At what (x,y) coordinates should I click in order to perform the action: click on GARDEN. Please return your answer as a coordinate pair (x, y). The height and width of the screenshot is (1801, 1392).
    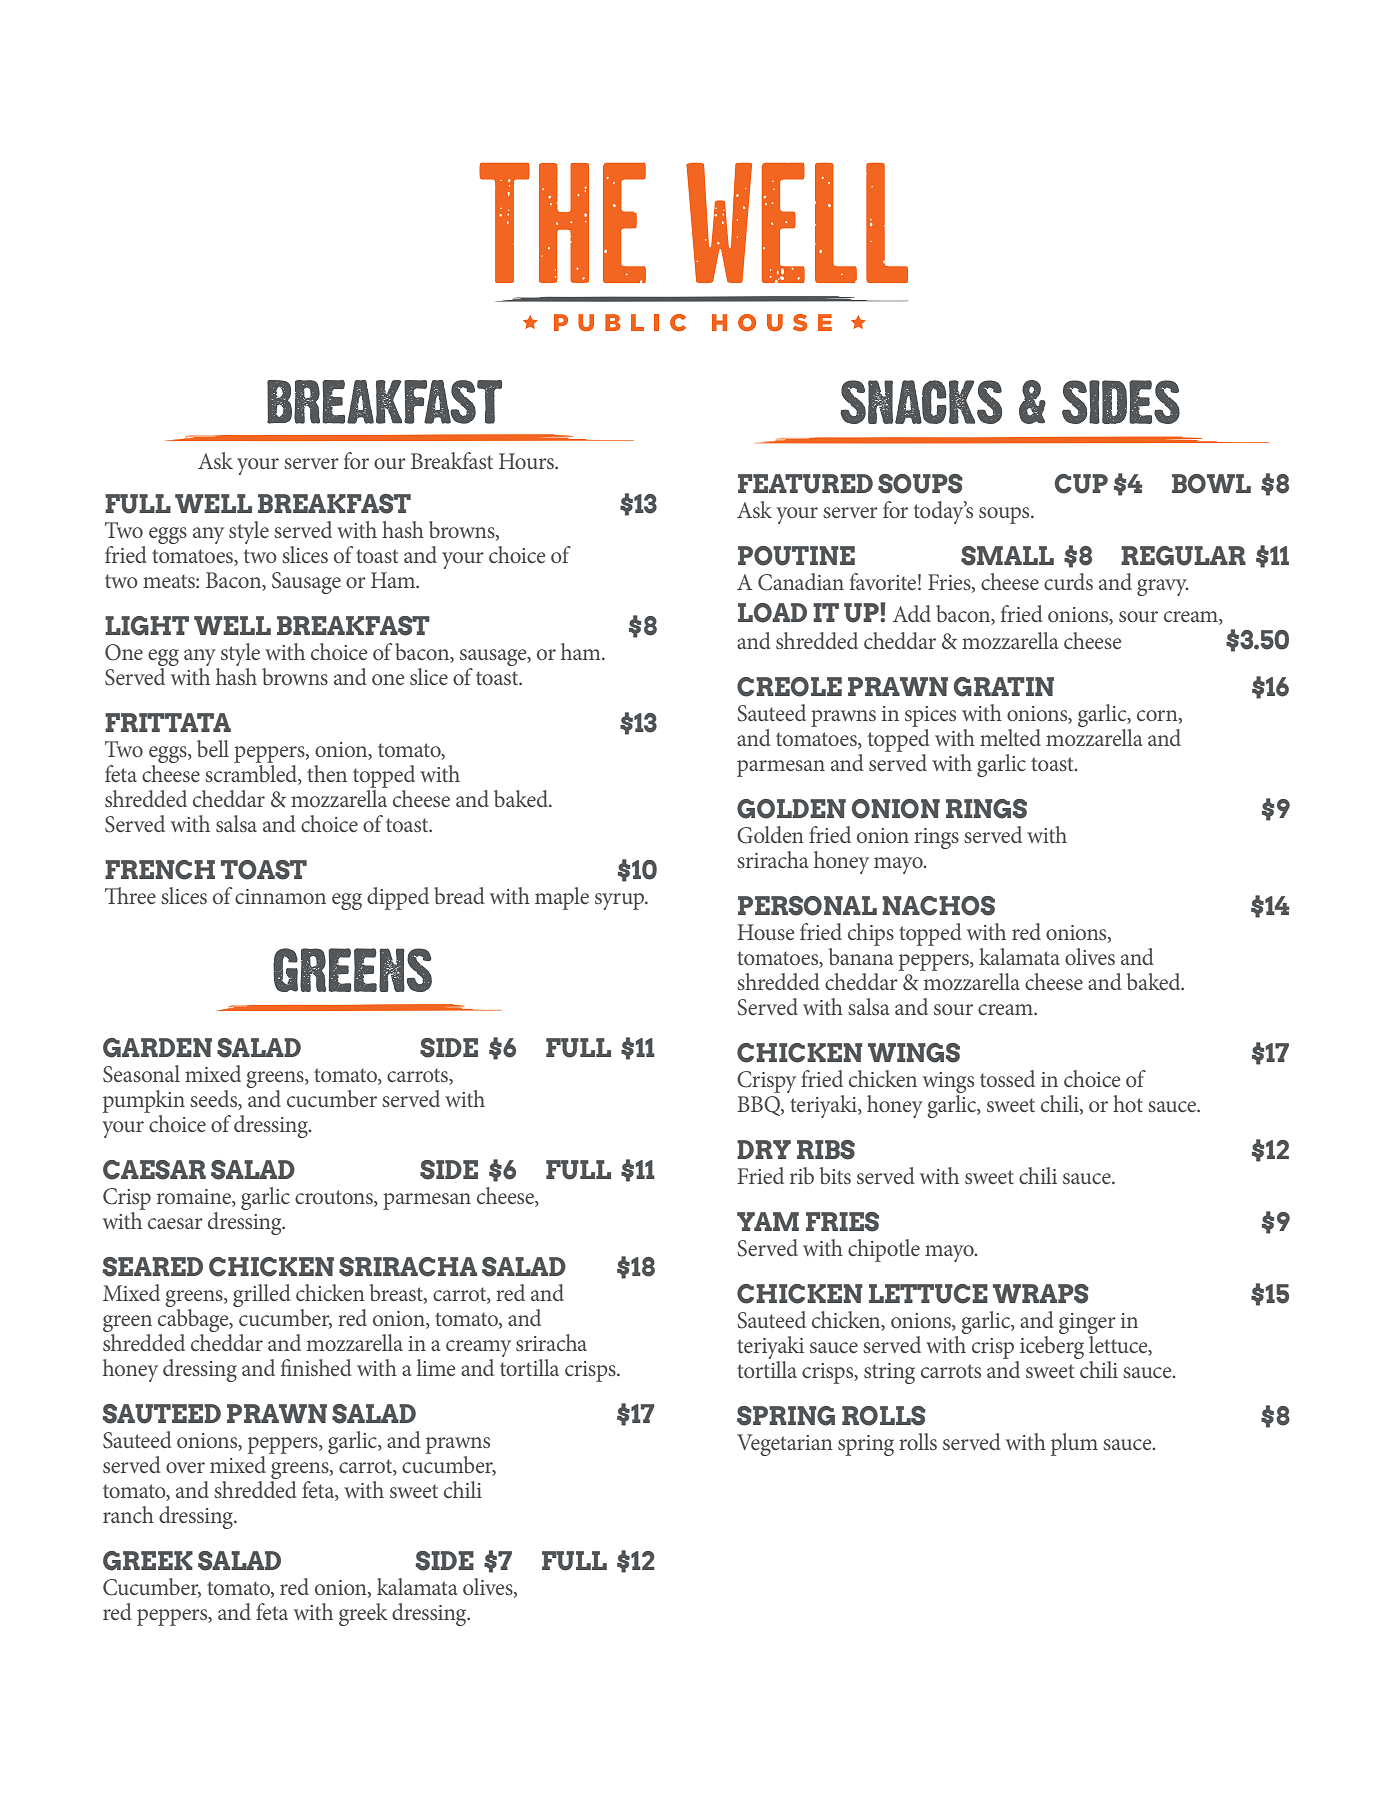
    Looking at the image, I should click on (157, 1048).
